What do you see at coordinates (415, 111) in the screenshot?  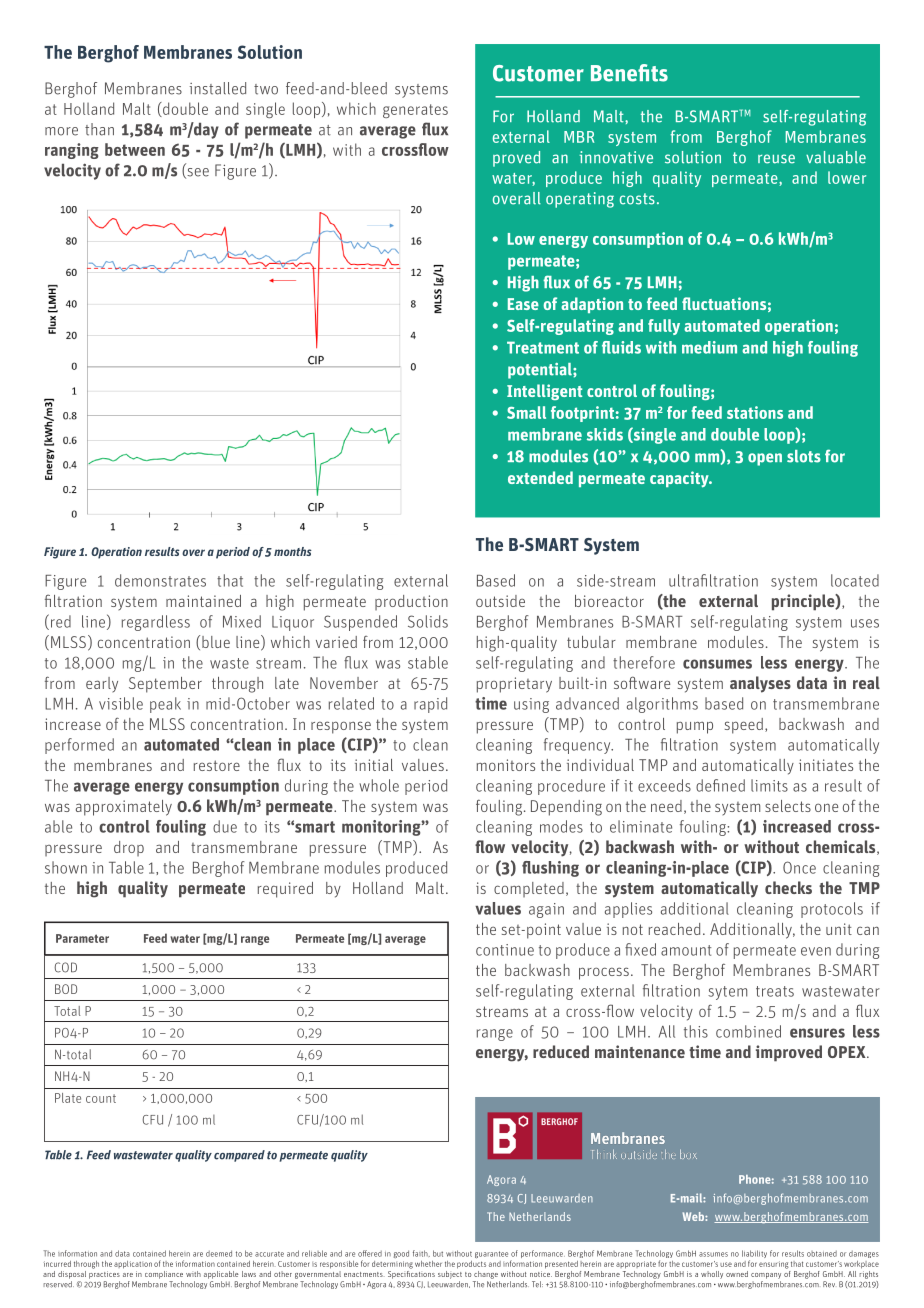 I see `generates` at bounding box center [415, 111].
